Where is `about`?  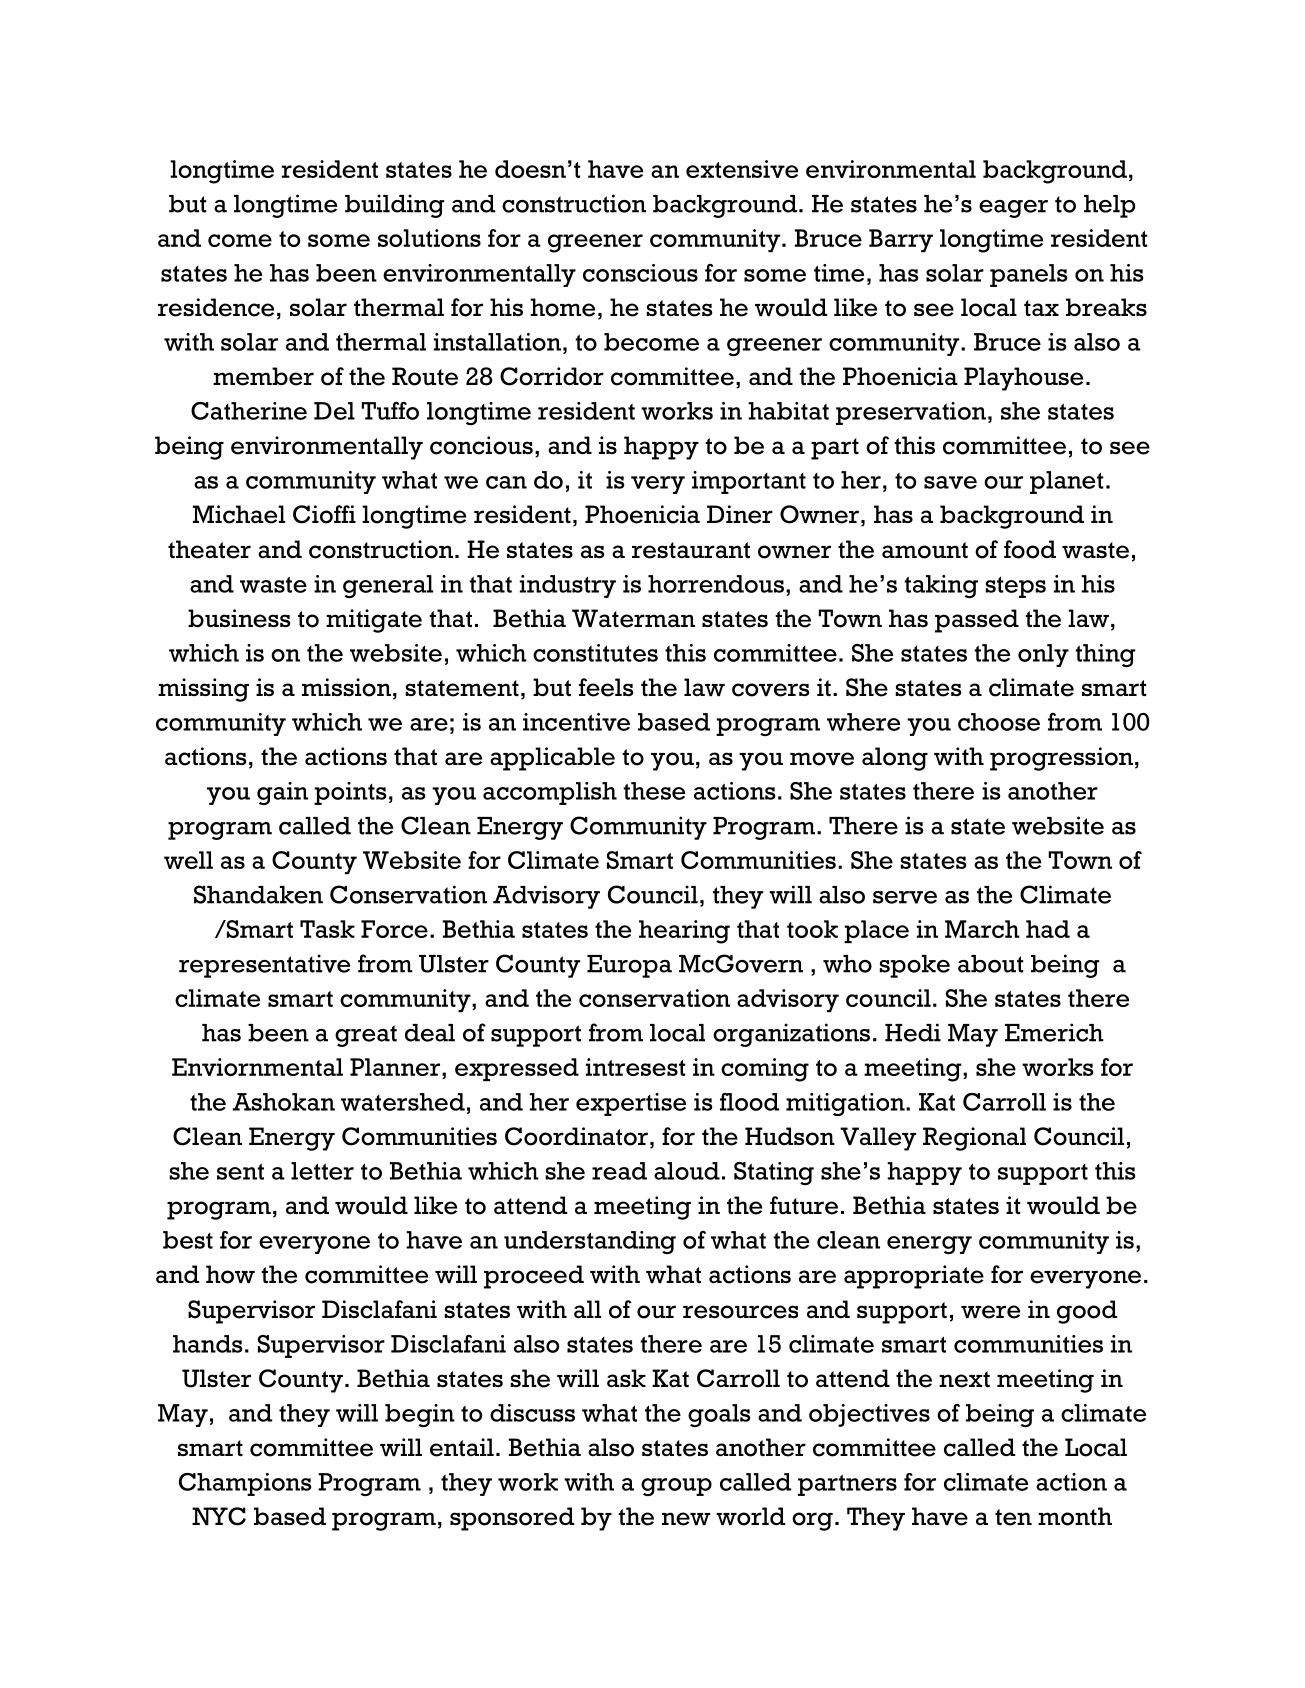 about is located at coordinates (991, 964).
